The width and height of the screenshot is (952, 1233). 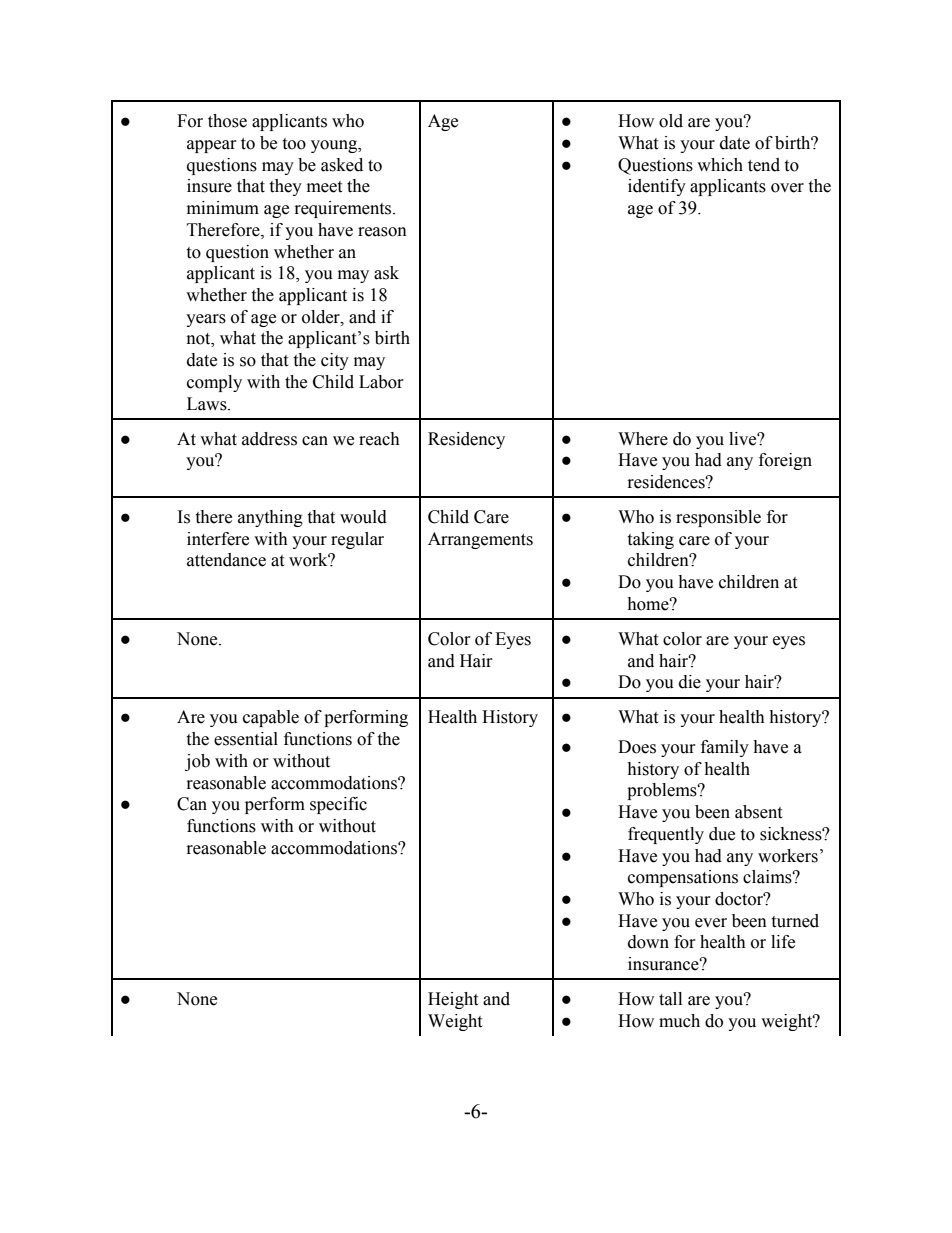 What do you see at coordinates (453, 1000) in the screenshot?
I see `Height` at bounding box center [453, 1000].
